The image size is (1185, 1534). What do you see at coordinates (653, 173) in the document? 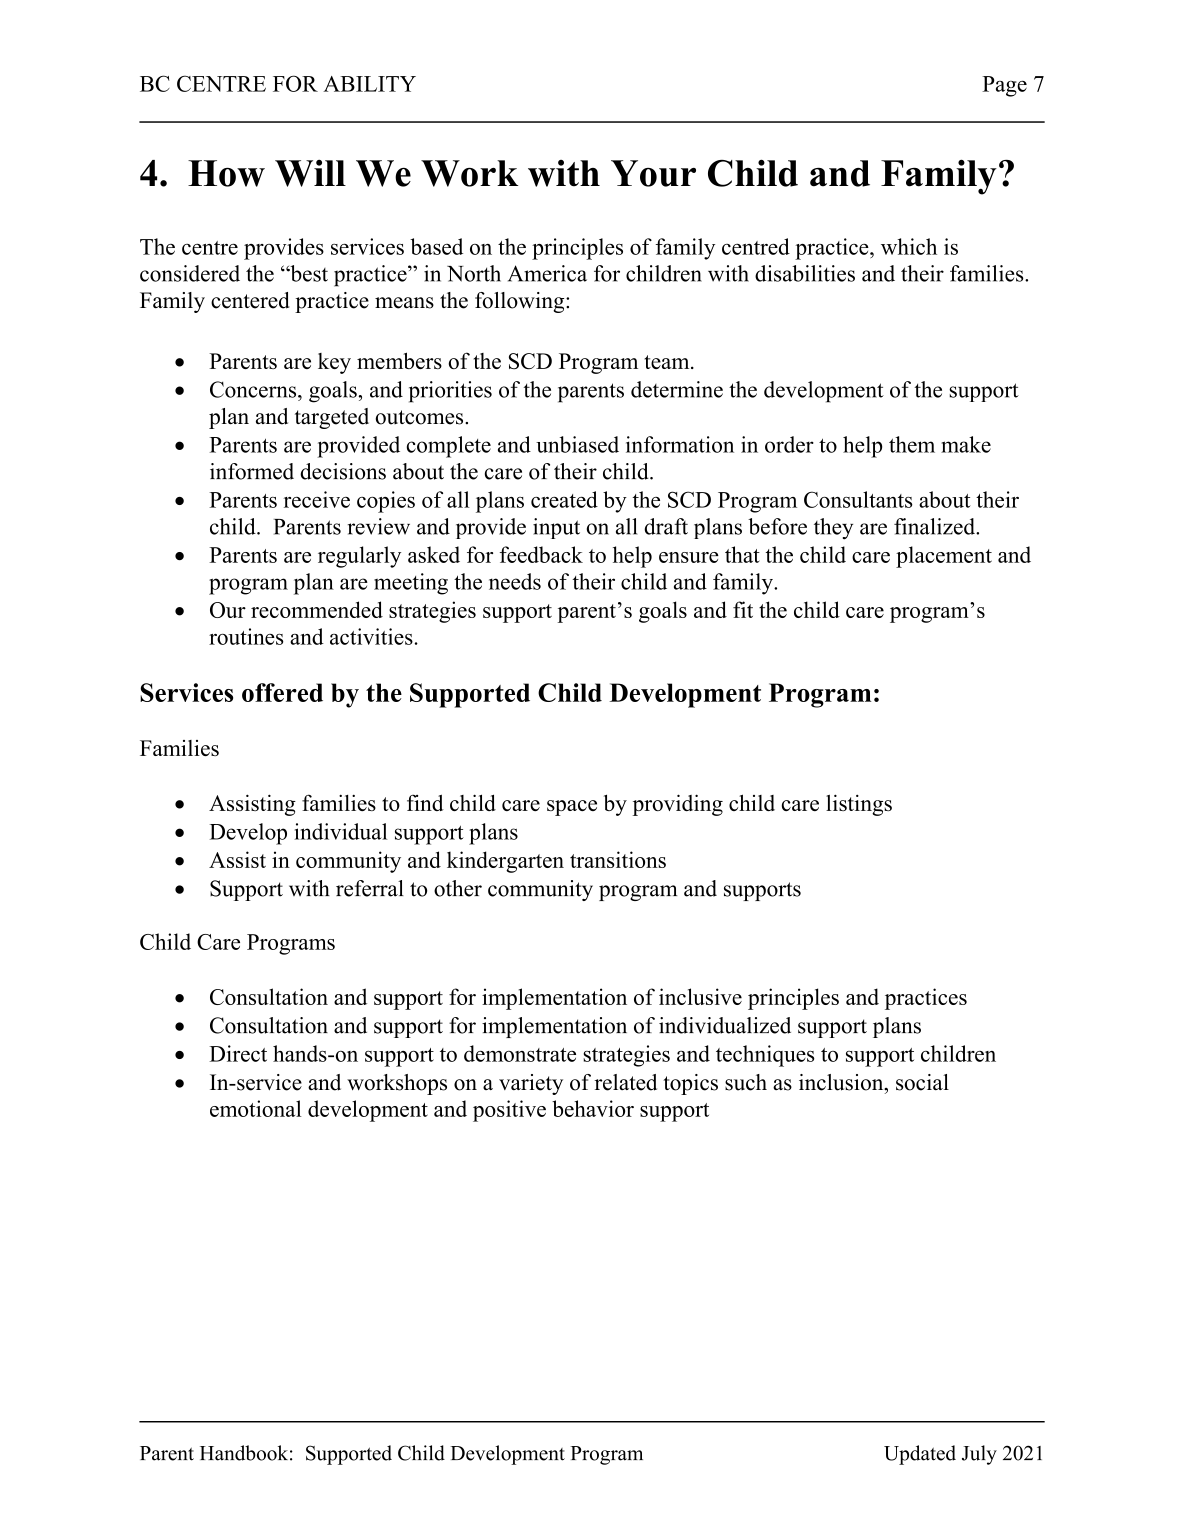
I see `Your` at bounding box center [653, 173].
